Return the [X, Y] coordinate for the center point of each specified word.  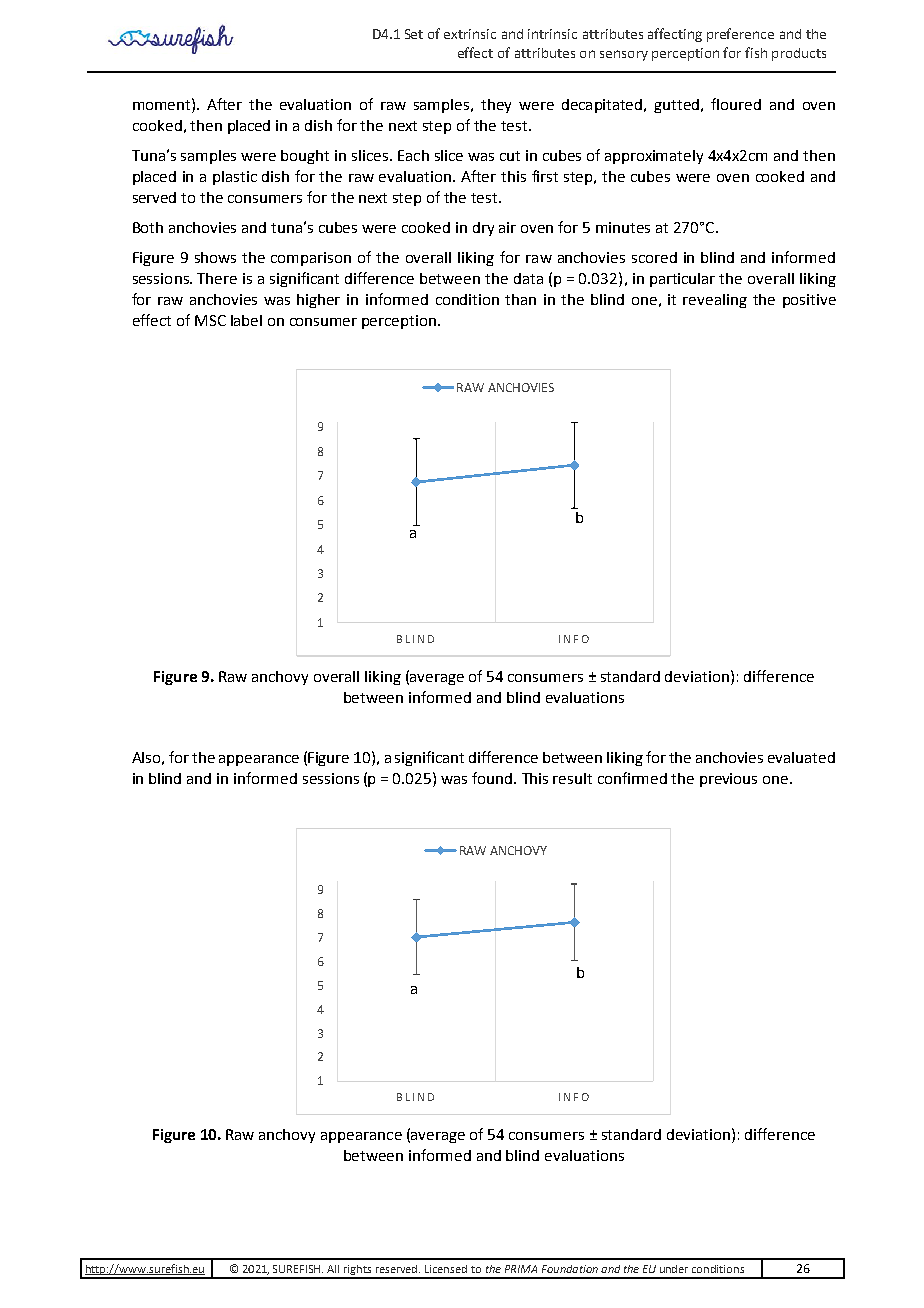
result [572, 778]
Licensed [446, 1269]
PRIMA [521, 1269]
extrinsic [470, 34]
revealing [715, 301]
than [520, 299]
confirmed [632, 778]
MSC [210, 320]
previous [728, 780]
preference [740, 35]
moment [163, 104]
